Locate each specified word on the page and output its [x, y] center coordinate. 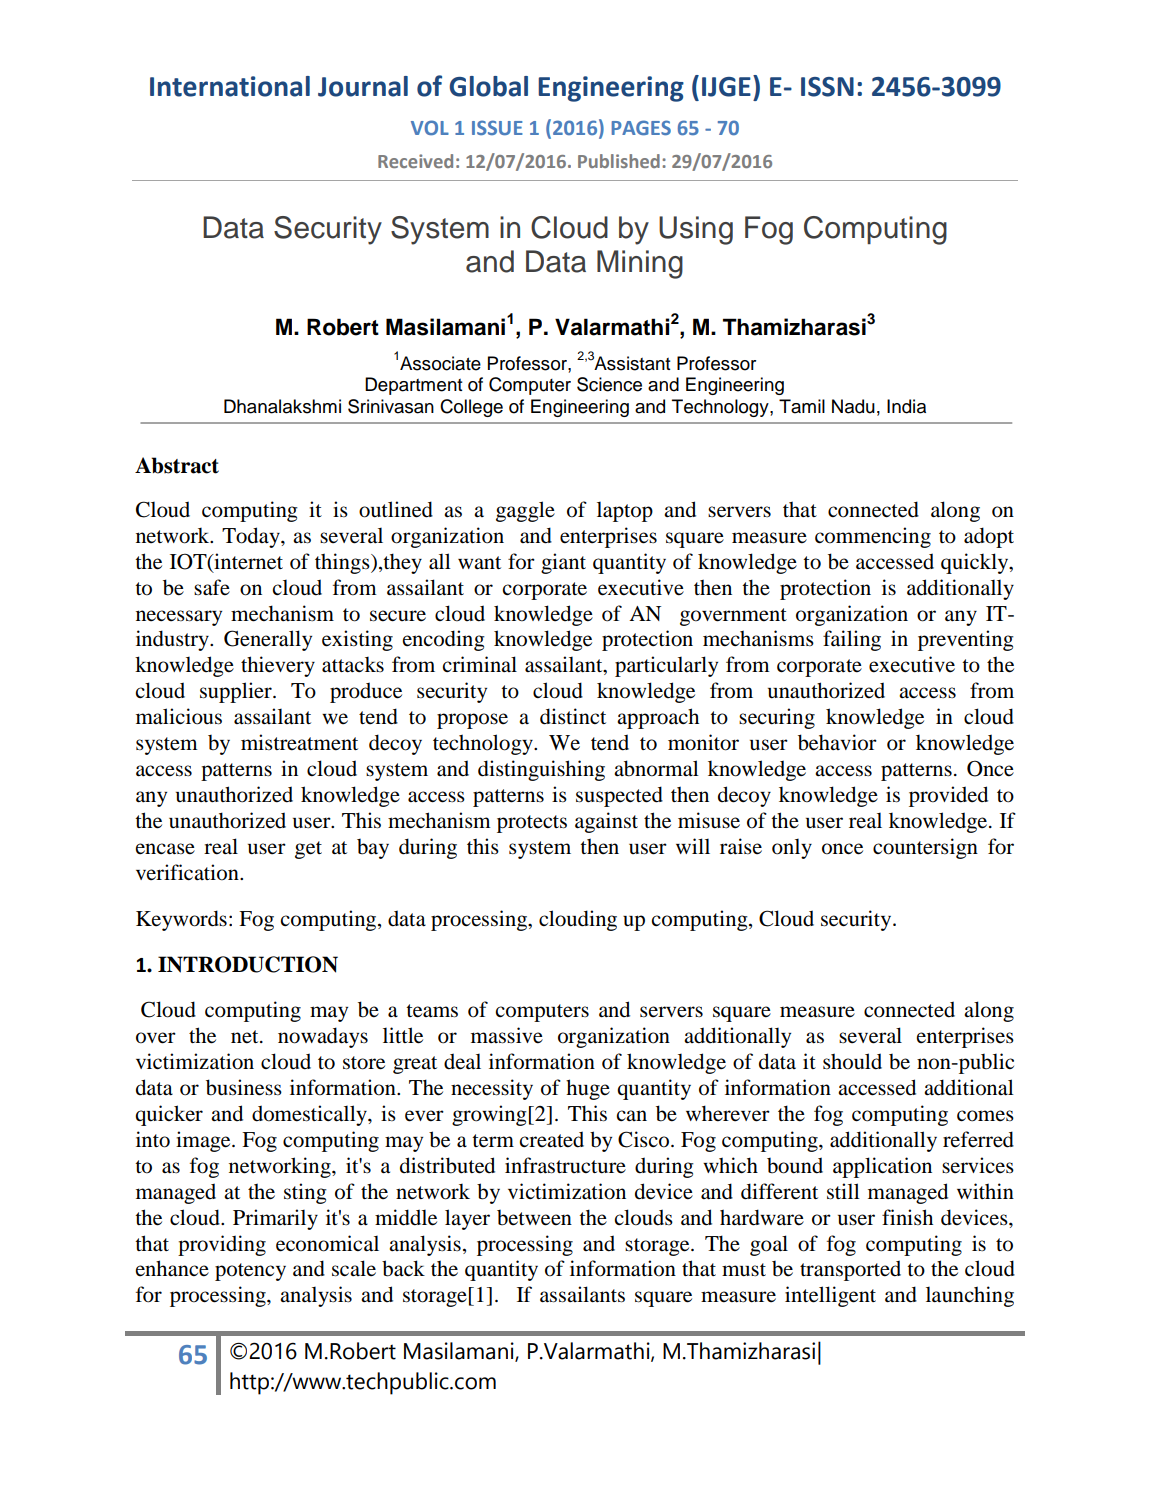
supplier [237, 692]
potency [250, 1272]
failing [852, 640]
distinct [573, 716]
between [534, 1218]
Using [696, 230]
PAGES [641, 127]
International [230, 86]
